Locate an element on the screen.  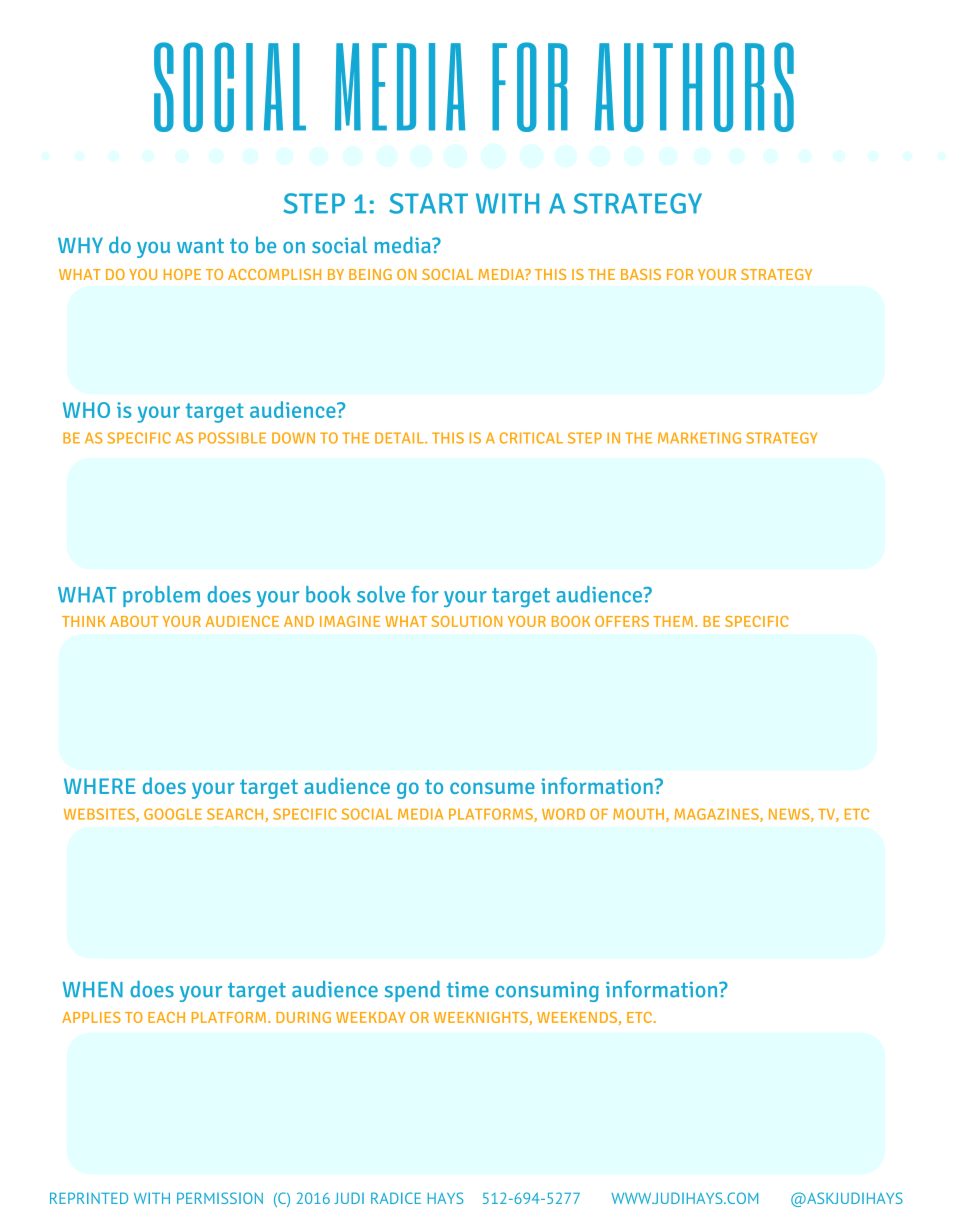
IMAGINE is located at coordinates (350, 621).
